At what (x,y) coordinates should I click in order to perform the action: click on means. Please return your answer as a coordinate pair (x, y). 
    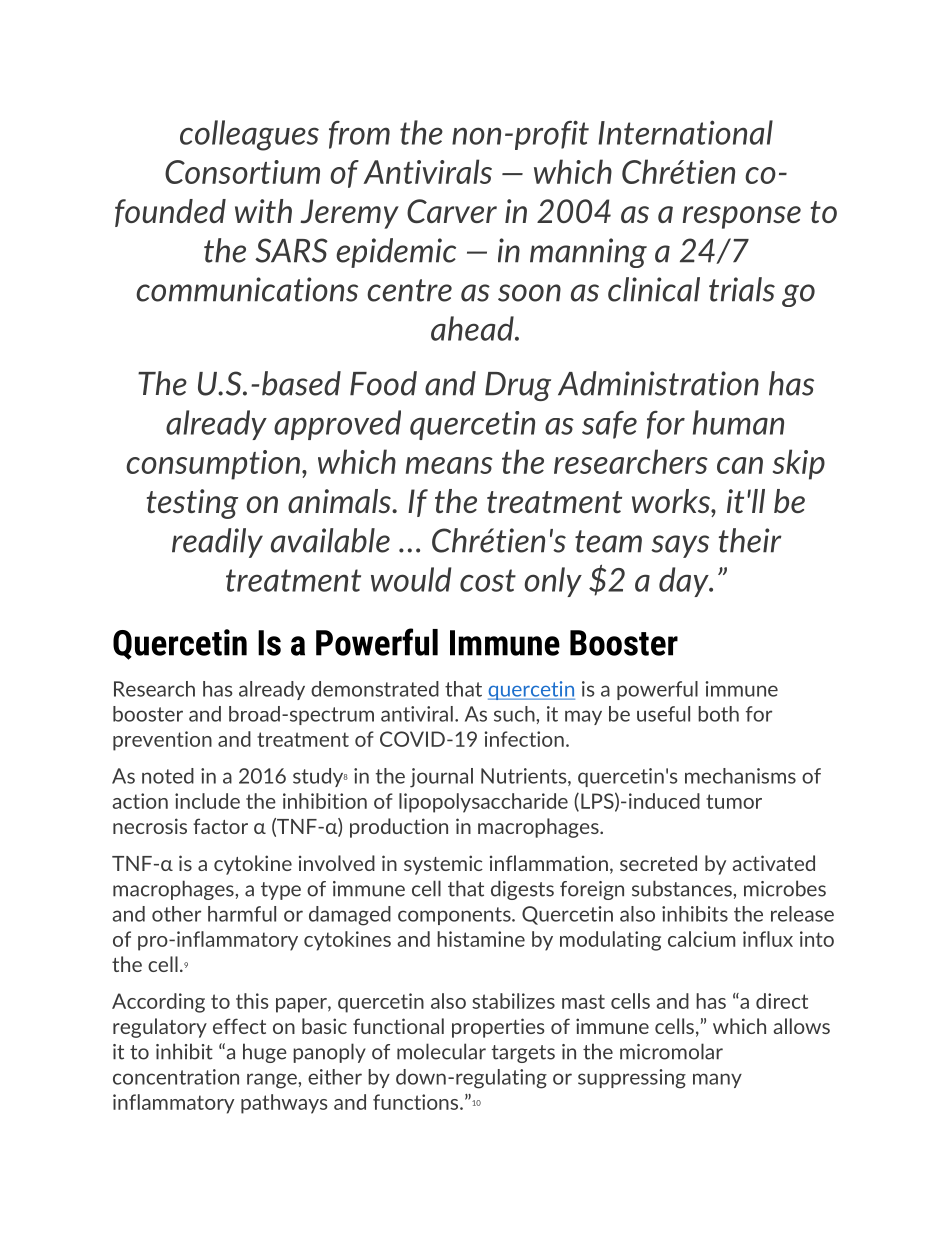
    Looking at the image, I should click on (449, 465).
